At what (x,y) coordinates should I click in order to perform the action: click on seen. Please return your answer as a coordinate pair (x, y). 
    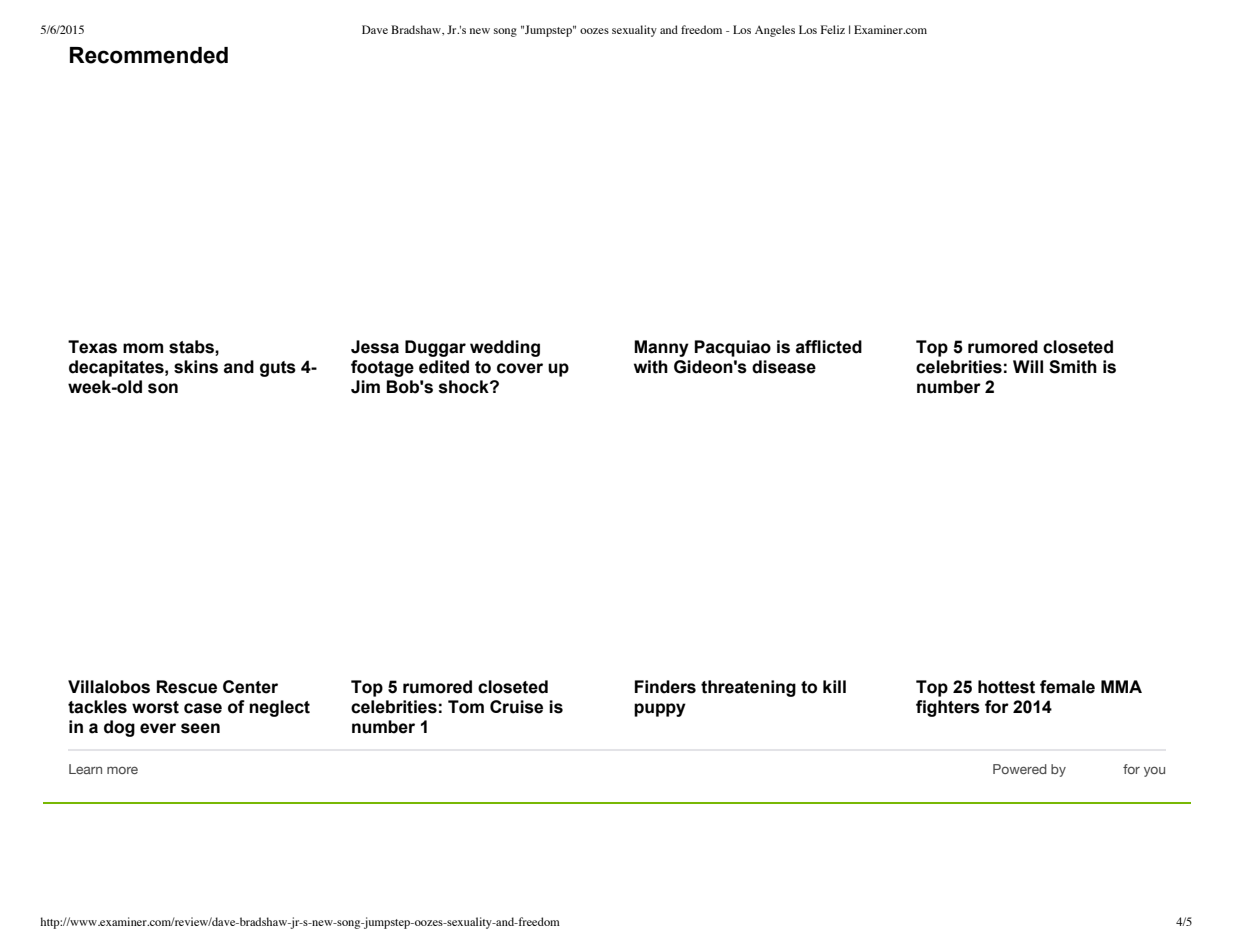
    Looking at the image, I should click on (200, 728).
